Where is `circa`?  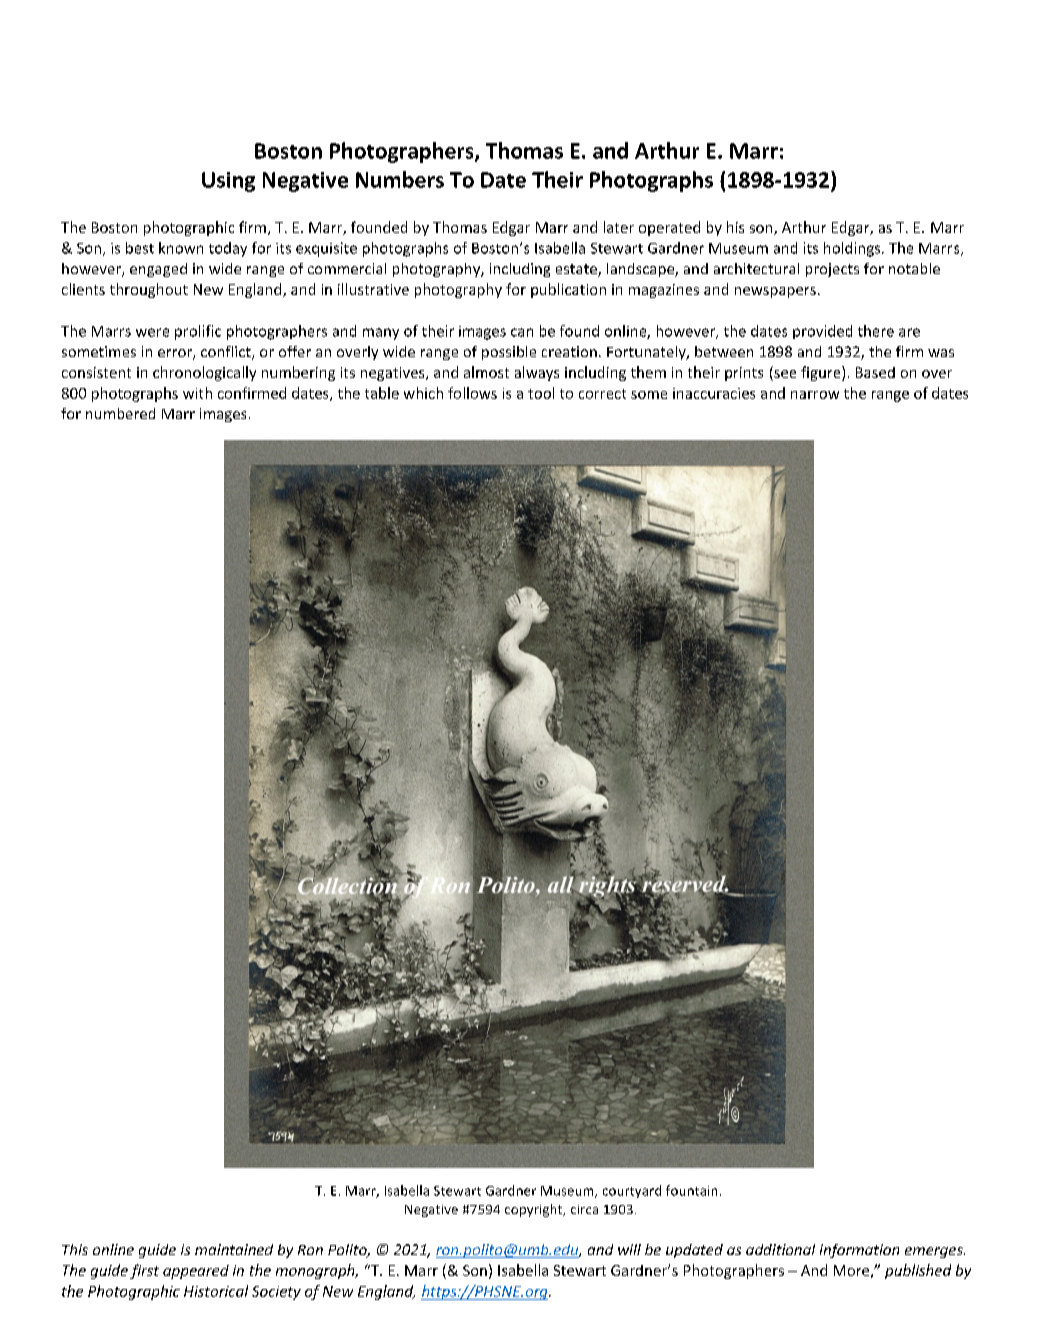 circa is located at coordinates (584, 1209).
